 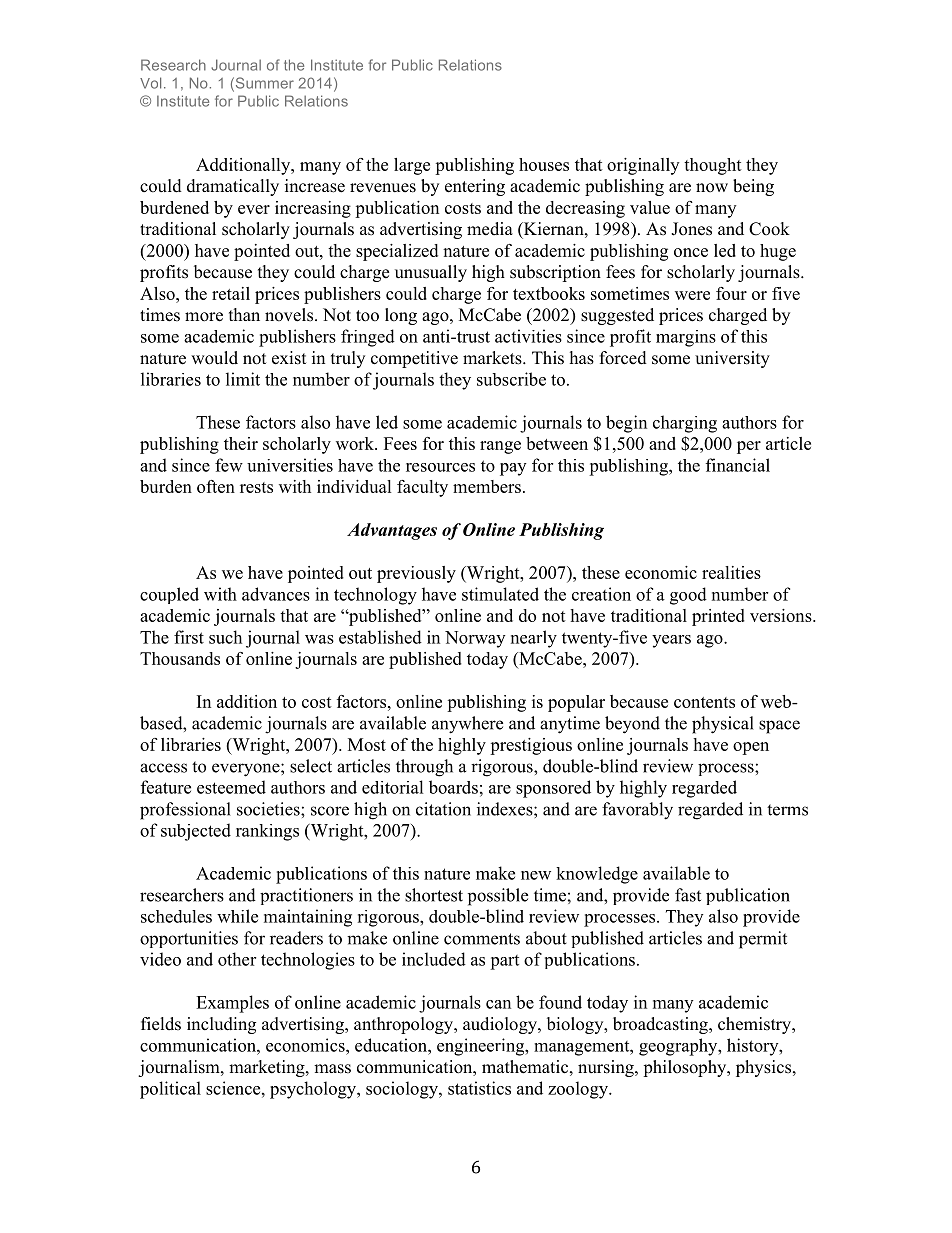 What do you see at coordinates (475, 639) in the document?
I see `Norway` at bounding box center [475, 639].
